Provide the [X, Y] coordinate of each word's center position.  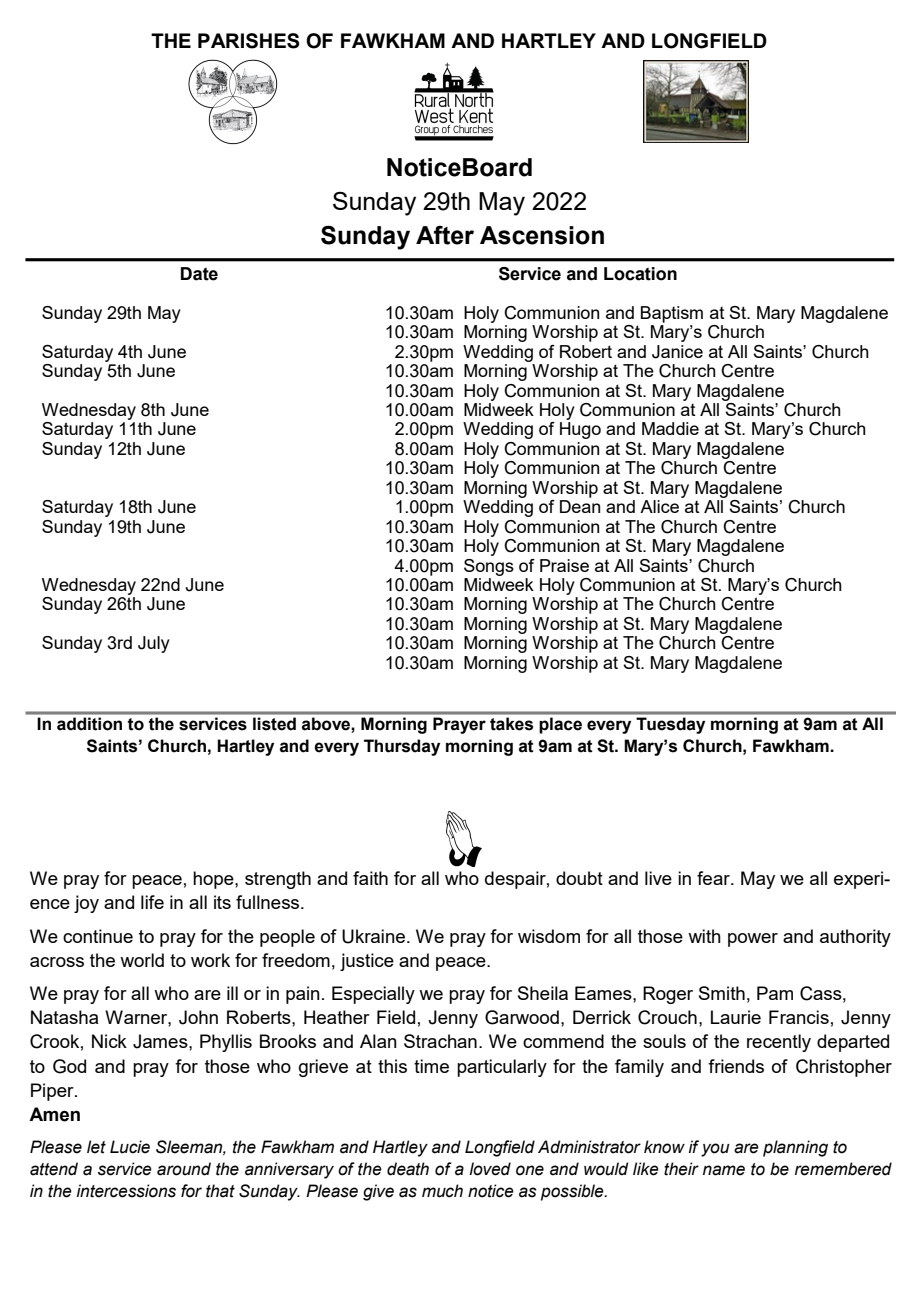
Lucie [130, 1147]
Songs [489, 567]
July [154, 644]
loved [490, 1169]
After [445, 235]
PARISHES [249, 41]
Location [640, 274]
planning [795, 1148]
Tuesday [670, 725]
